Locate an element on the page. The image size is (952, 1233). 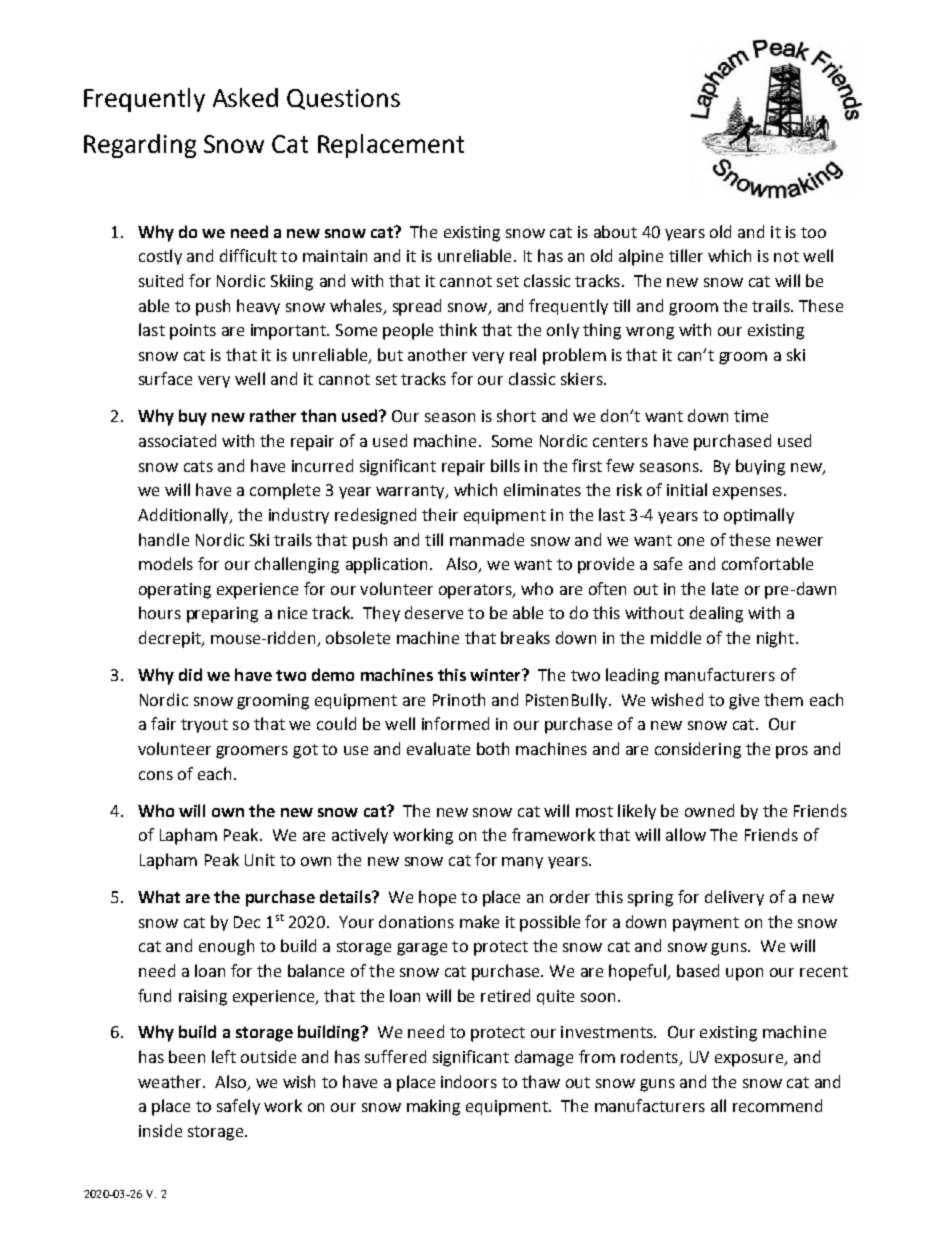
Asked is located at coordinates (245, 97).
